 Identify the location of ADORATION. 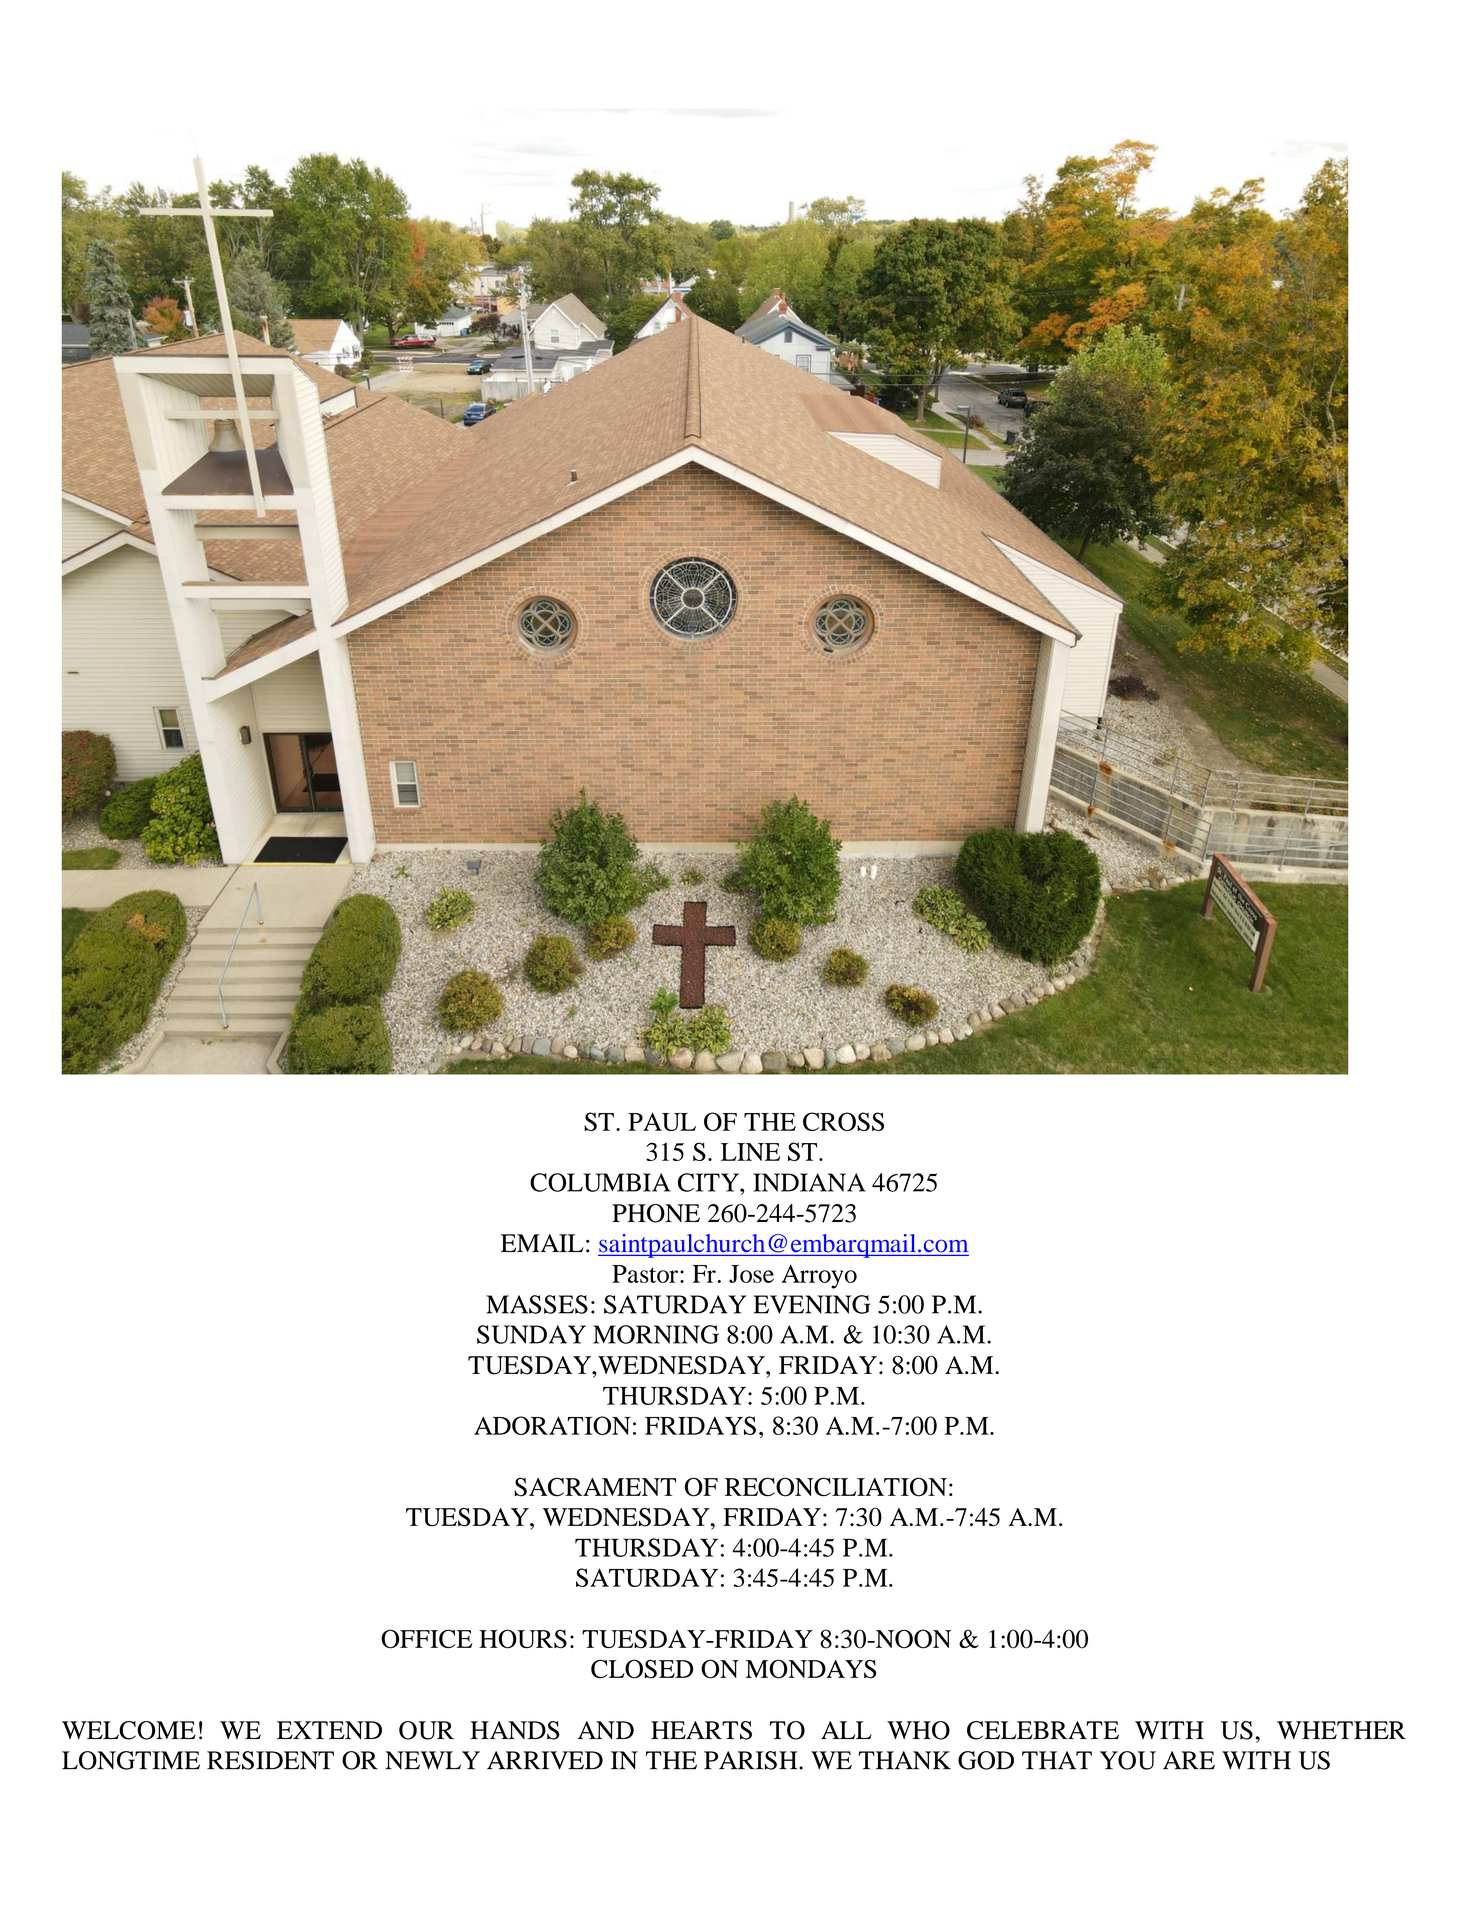
(552, 1425).
